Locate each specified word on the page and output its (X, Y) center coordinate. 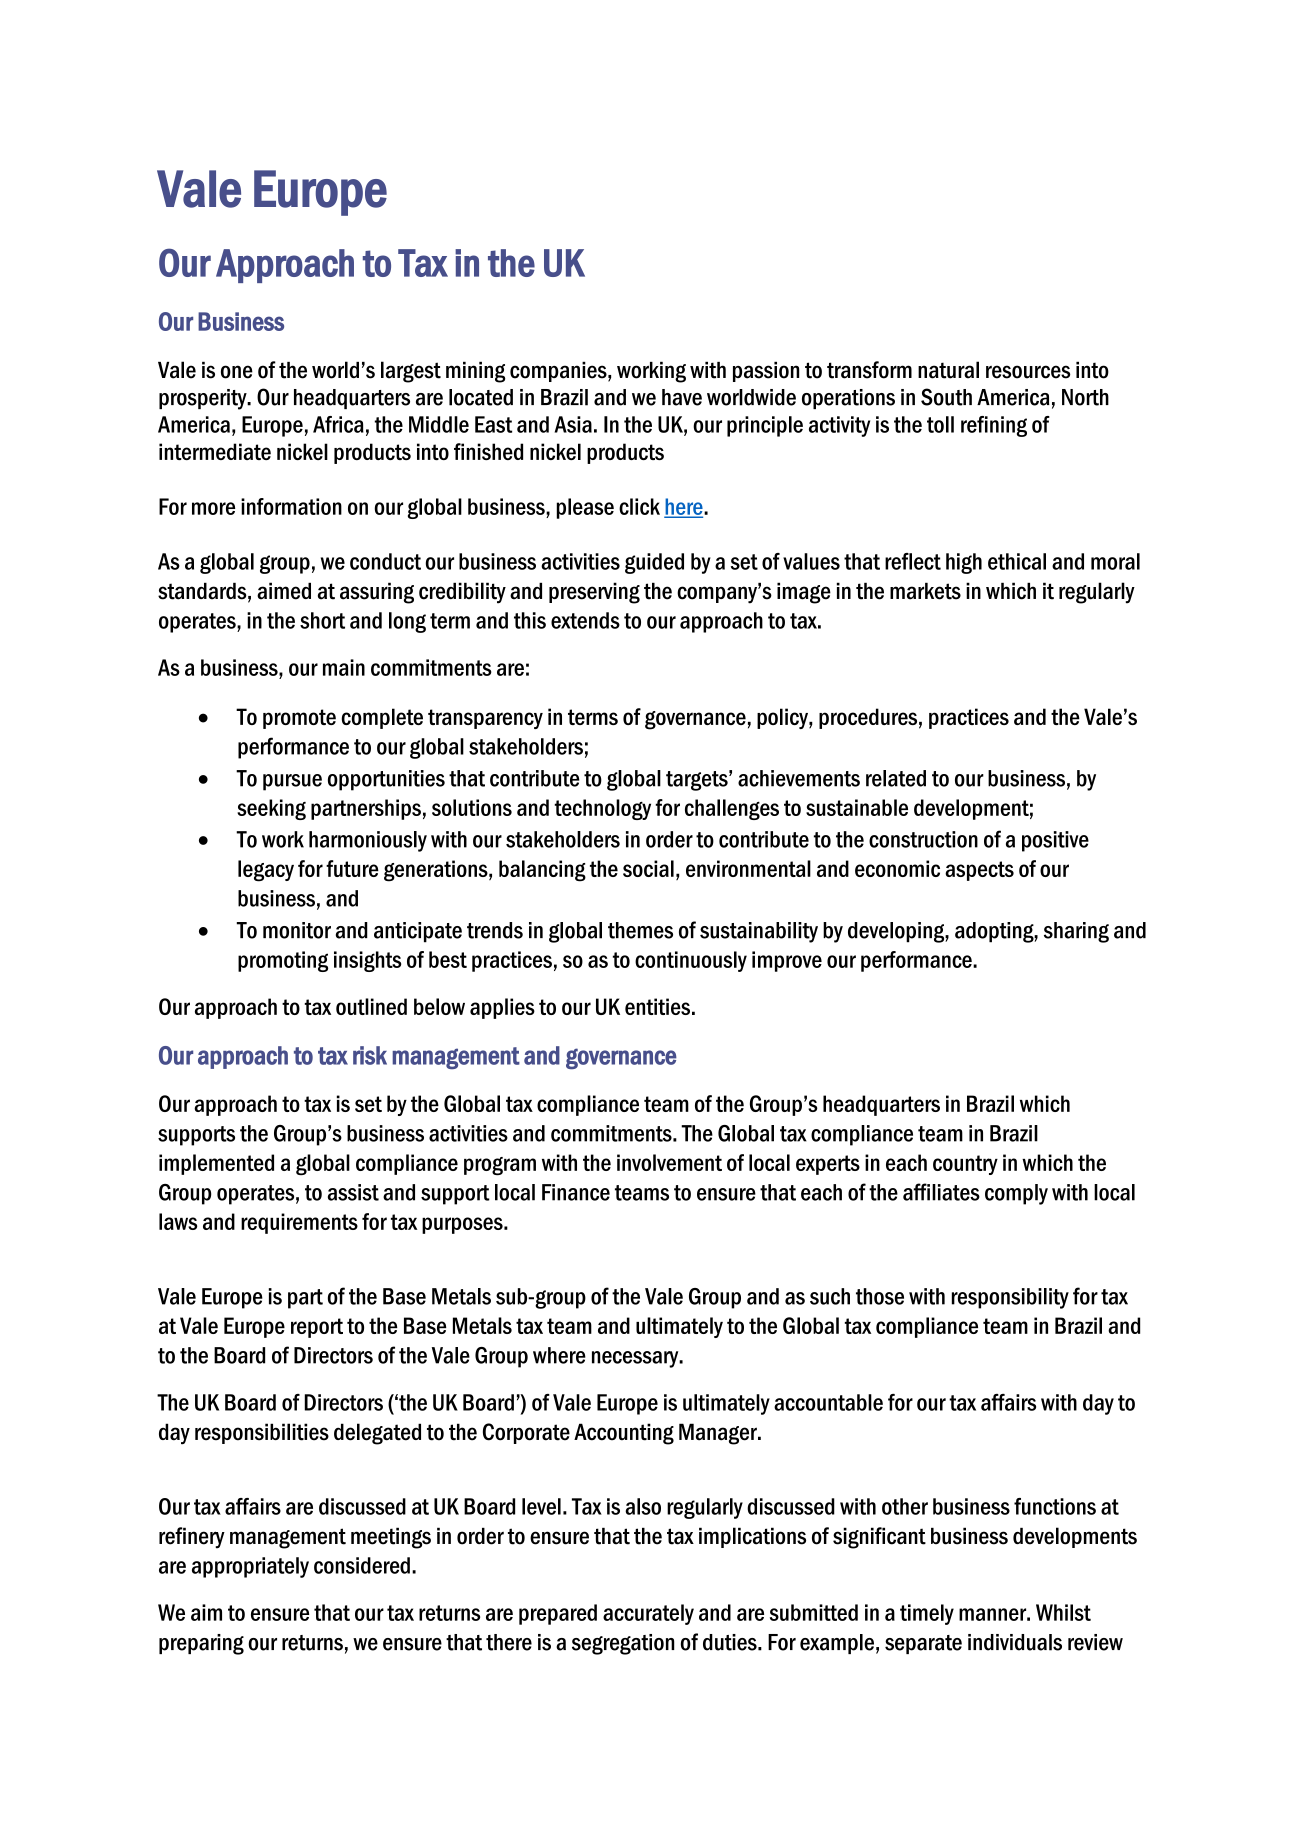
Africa (338, 424)
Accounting (624, 1434)
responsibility (1010, 1298)
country (965, 1165)
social (648, 868)
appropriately (250, 1567)
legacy (266, 871)
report (317, 1328)
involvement (669, 1162)
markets (925, 591)
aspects (979, 871)
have (682, 397)
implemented (216, 1164)
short (322, 620)
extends (585, 620)
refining (994, 426)
